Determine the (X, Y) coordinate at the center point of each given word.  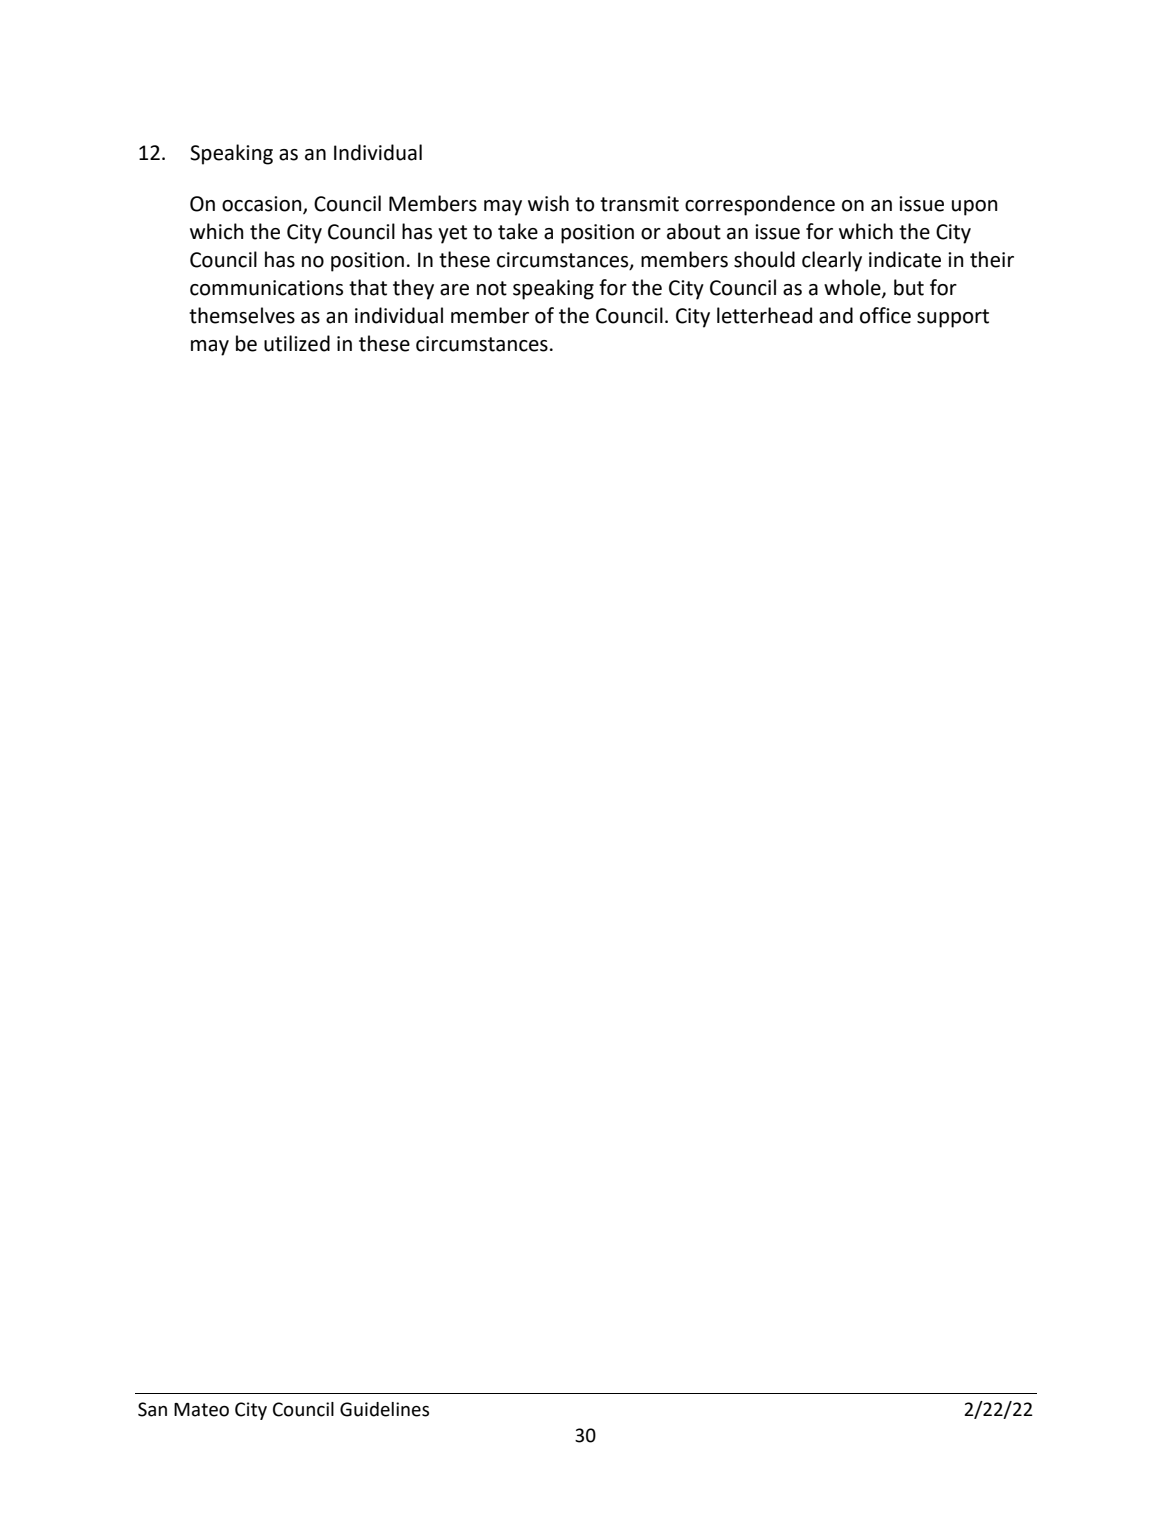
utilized (297, 343)
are (454, 290)
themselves (242, 315)
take (518, 231)
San (152, 1409)
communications (266, 288)
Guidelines (384, 1409)
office (885, 315)
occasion (263, 204)
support (953, 318)
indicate (905, 259)
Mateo (201, 1410)
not (492, 288)
